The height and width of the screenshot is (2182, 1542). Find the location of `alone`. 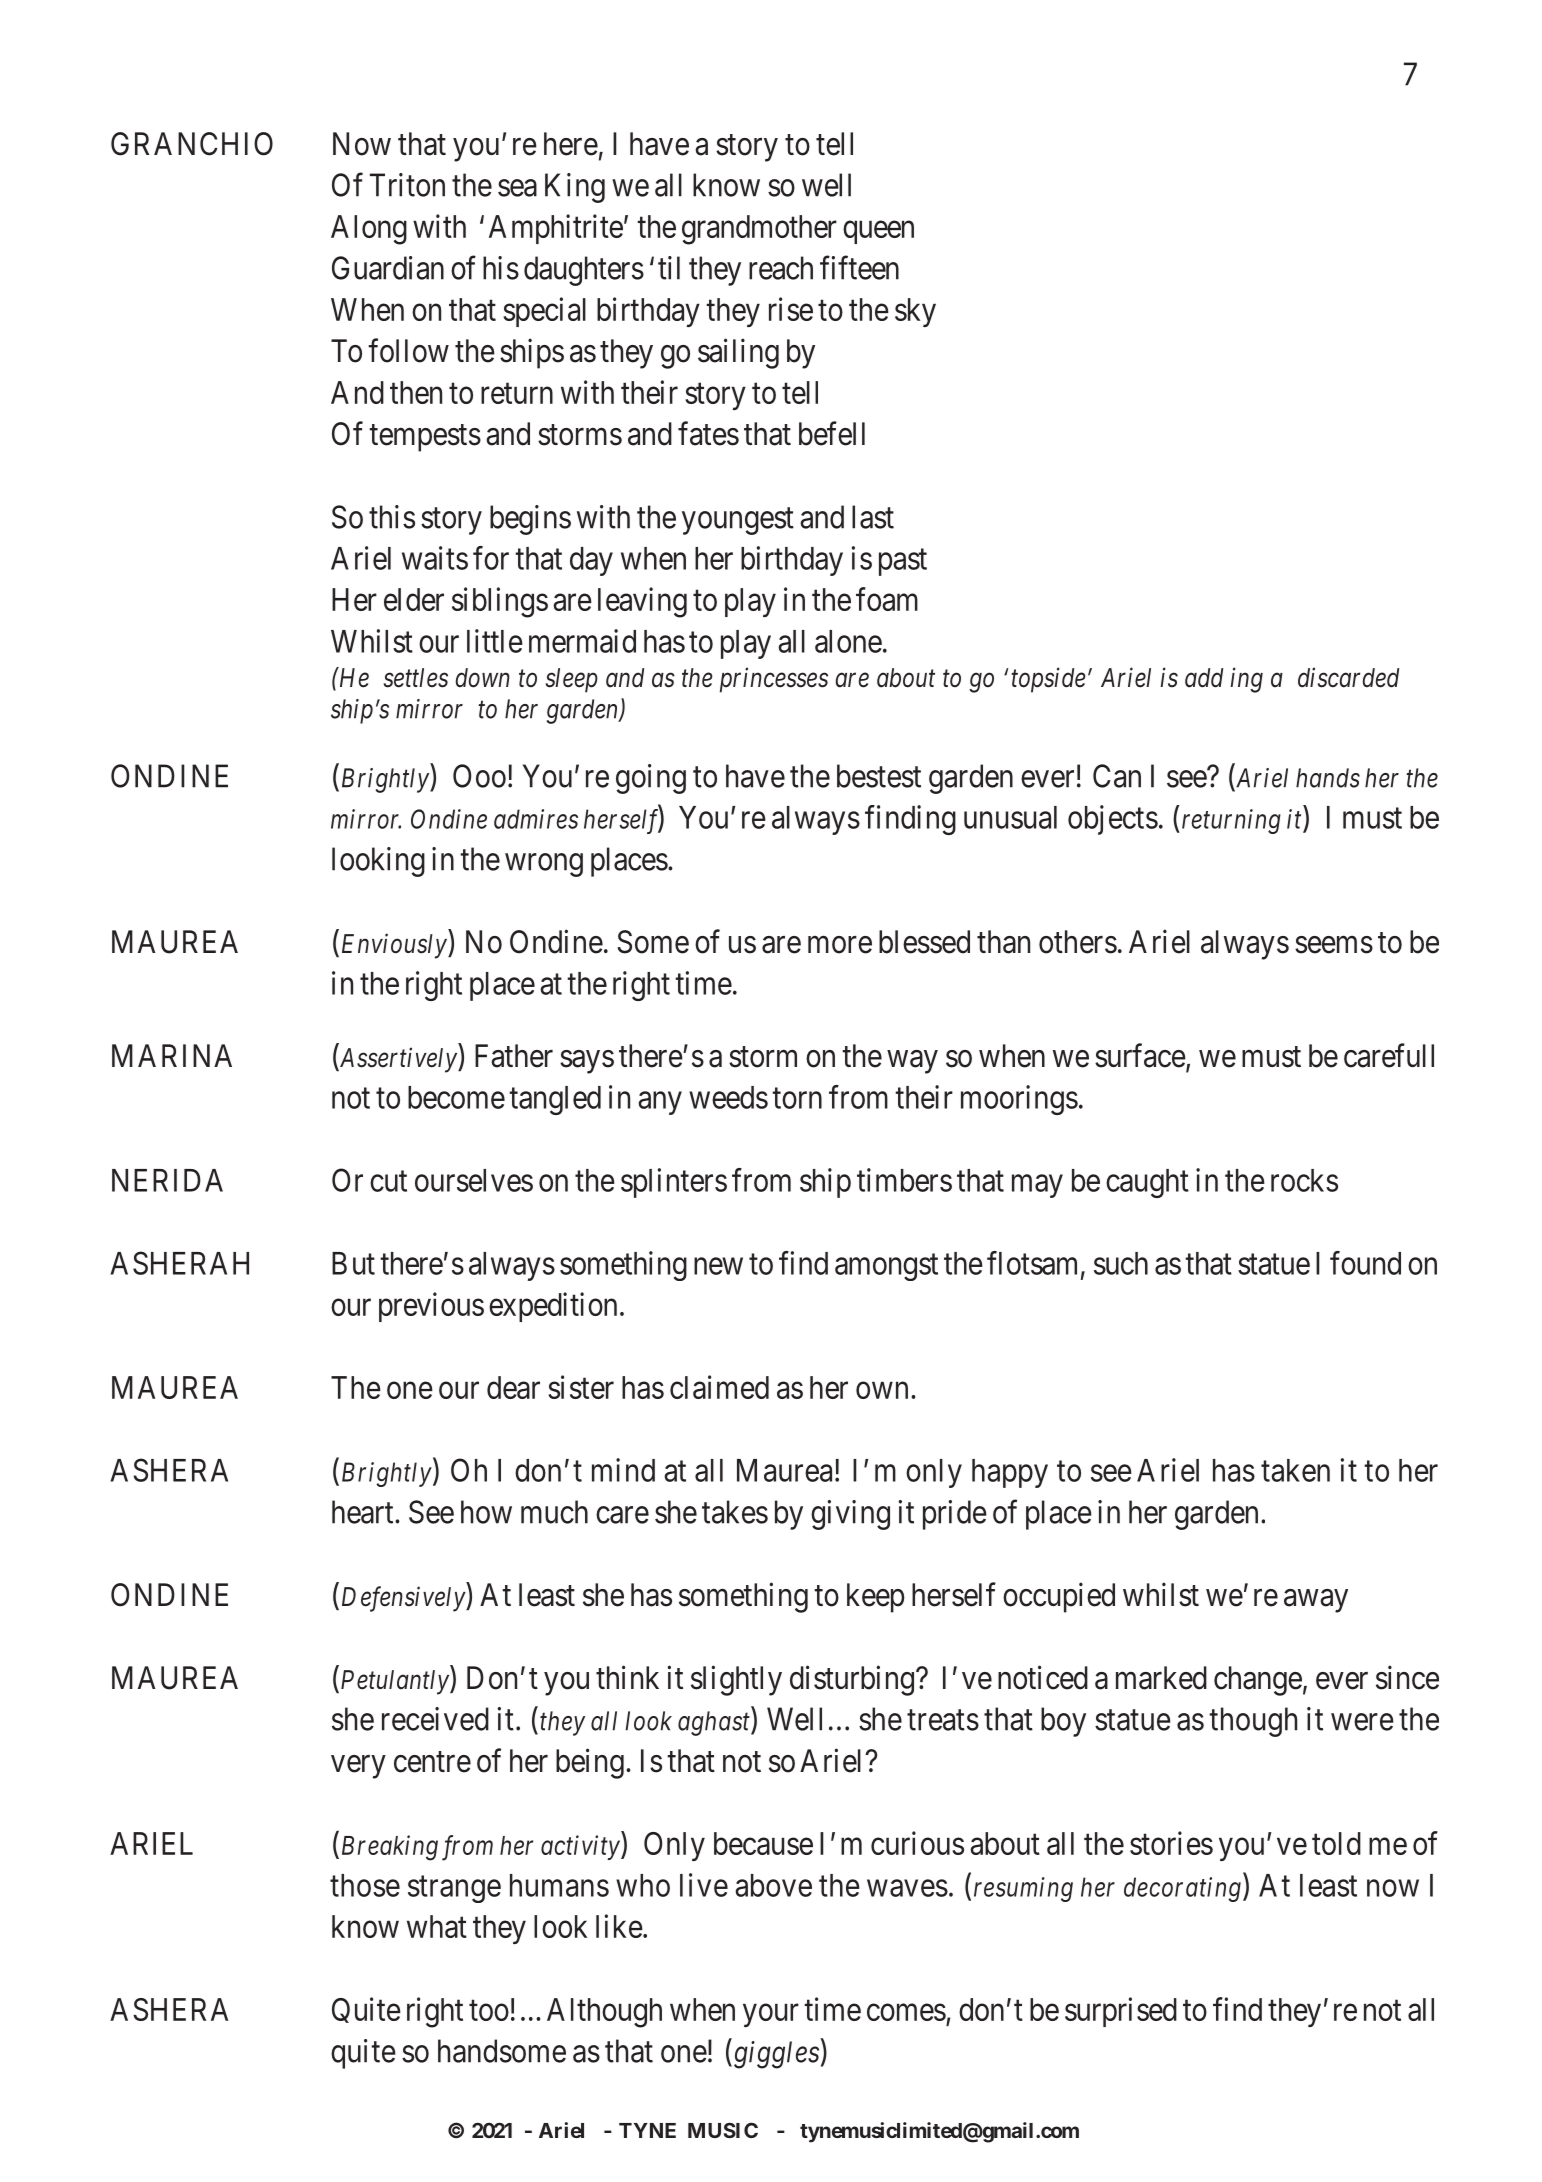

alone is located at coordinates (848, 641).
